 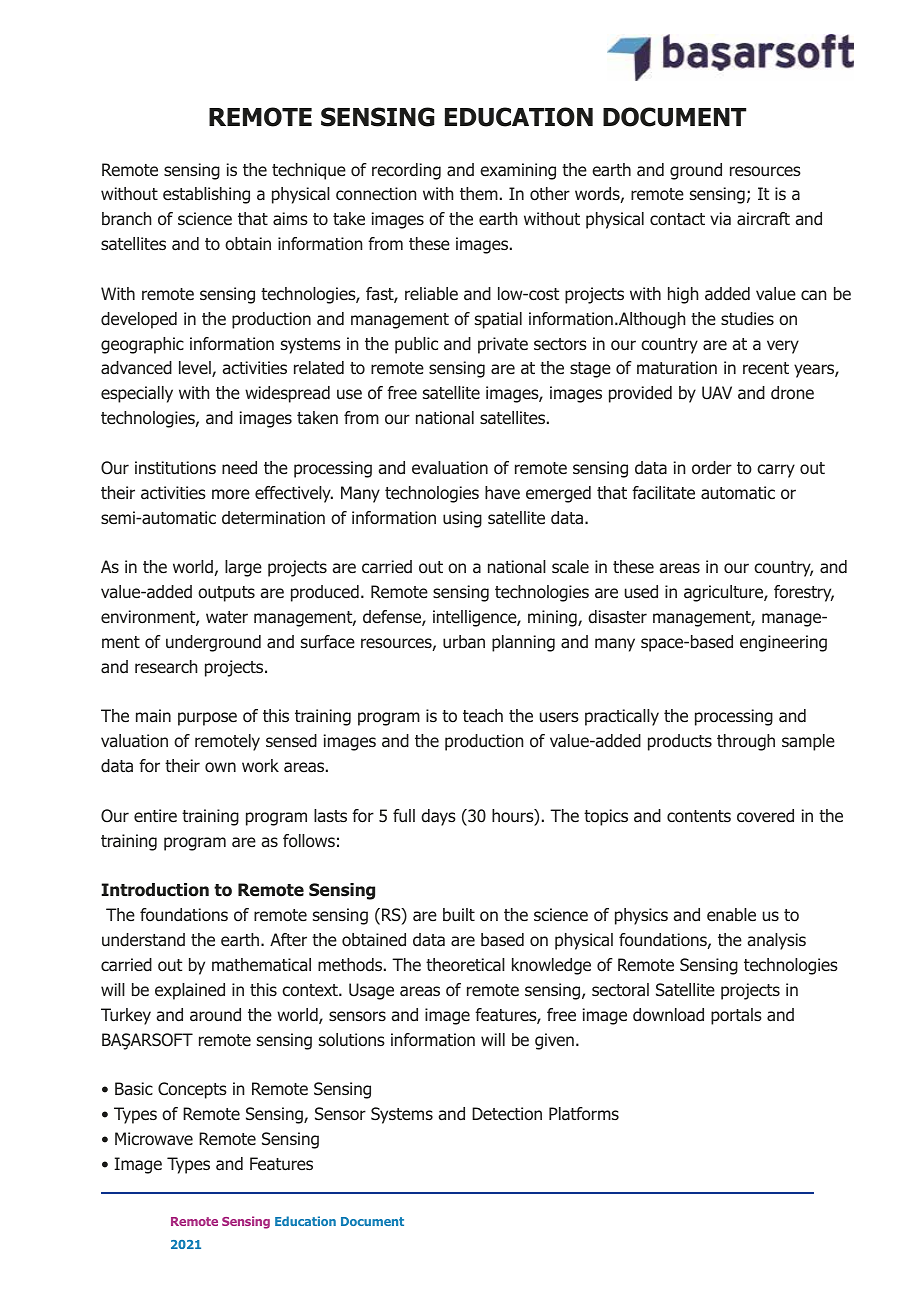 What do you see at coordinates (166, 667) in the screenshot?
I see `research` at bounding box center [166, 667].
